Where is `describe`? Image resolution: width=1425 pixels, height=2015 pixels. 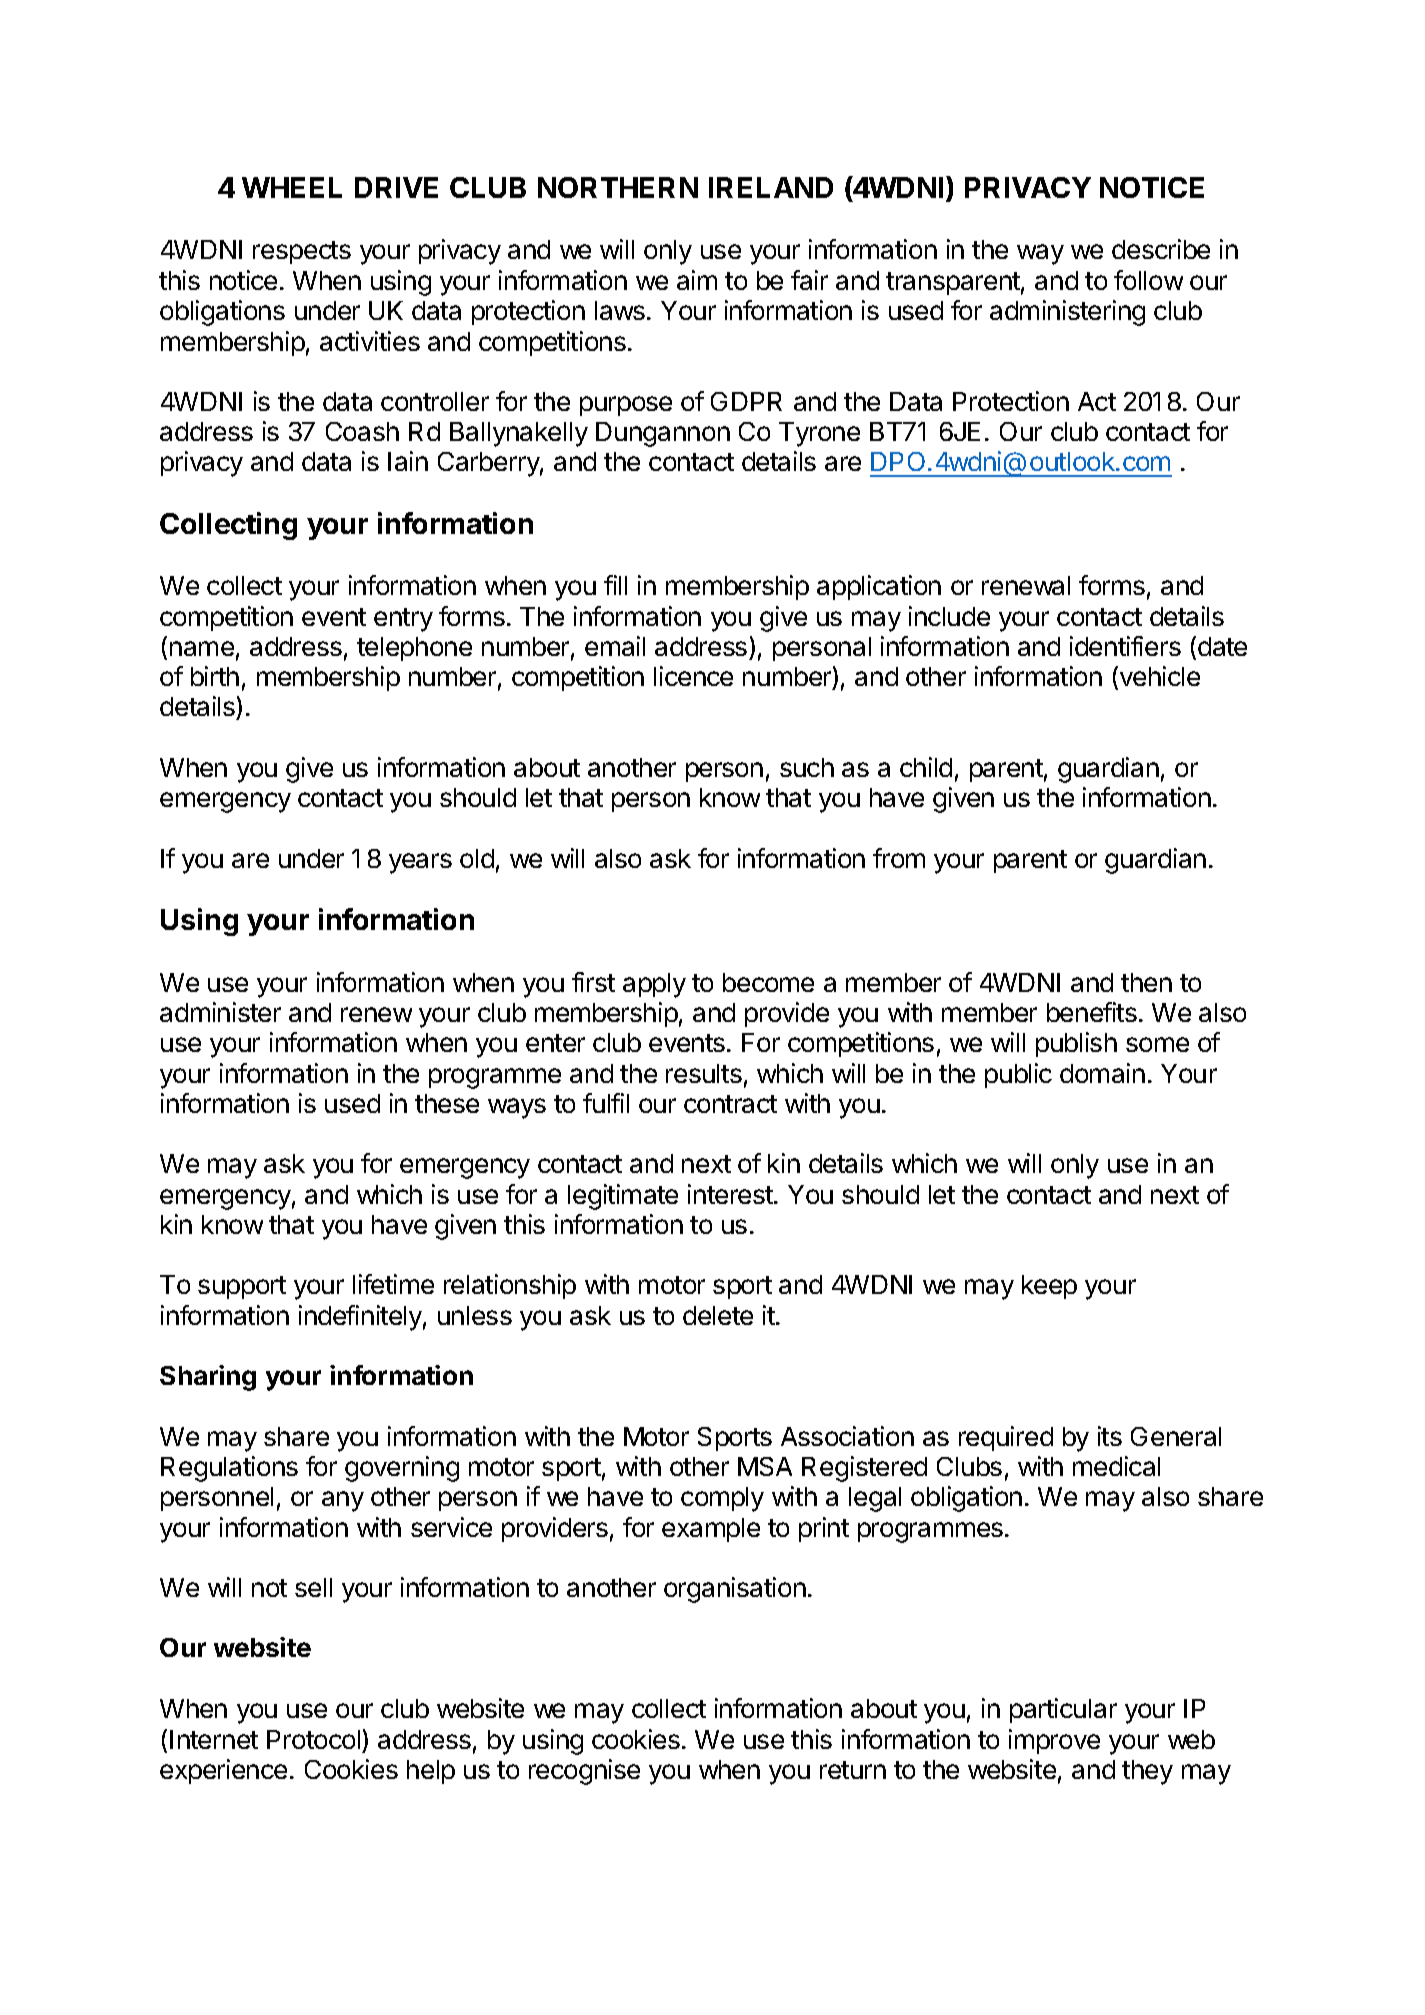 describe is located at coordinates (1161, 249).
